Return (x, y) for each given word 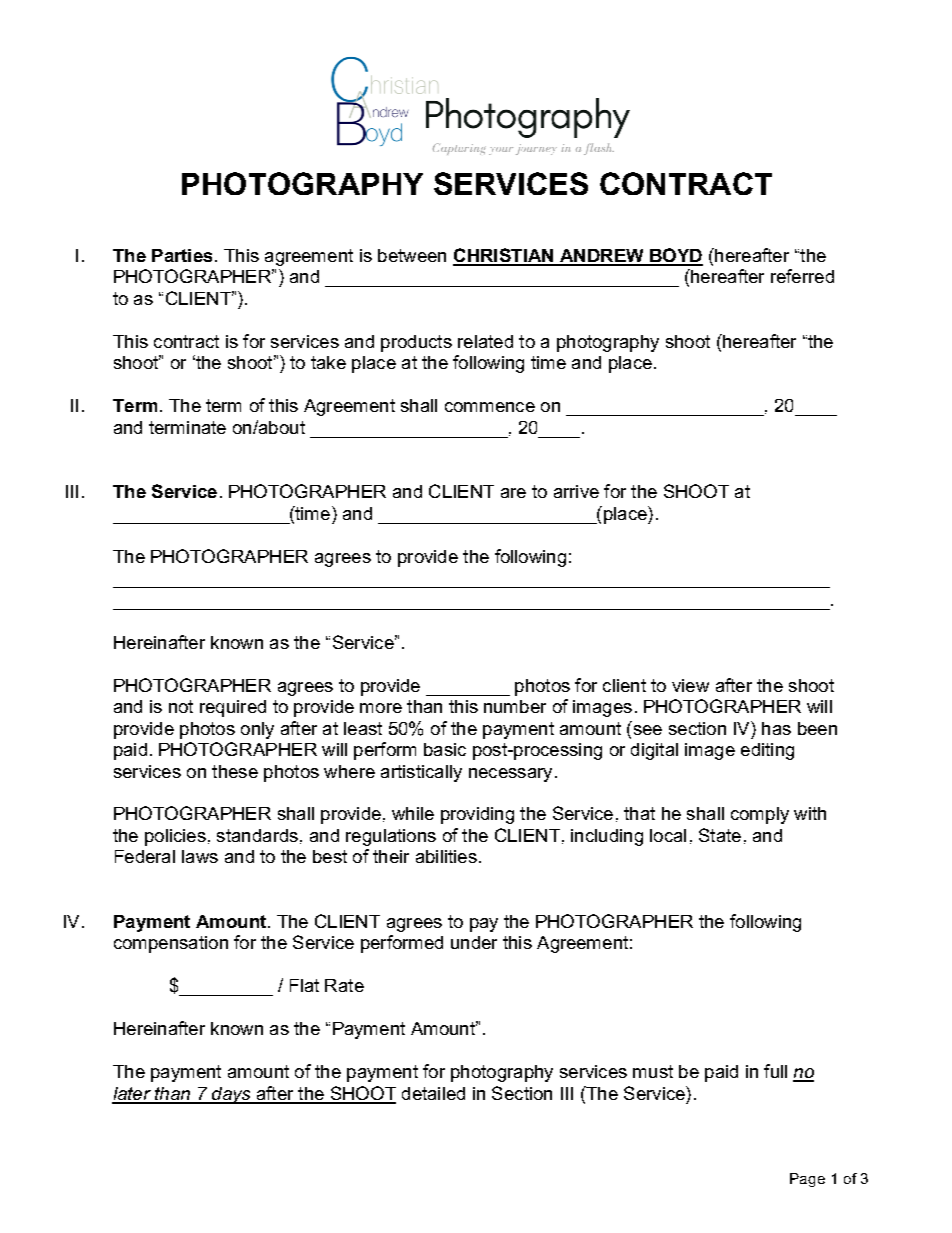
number (515, 706)
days (231, 1095)
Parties (182, 255)
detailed (433, 1093)
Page (807, 1180)
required (233, 708)
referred (802, 276)
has (776, 728)
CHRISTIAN (504, 256)
